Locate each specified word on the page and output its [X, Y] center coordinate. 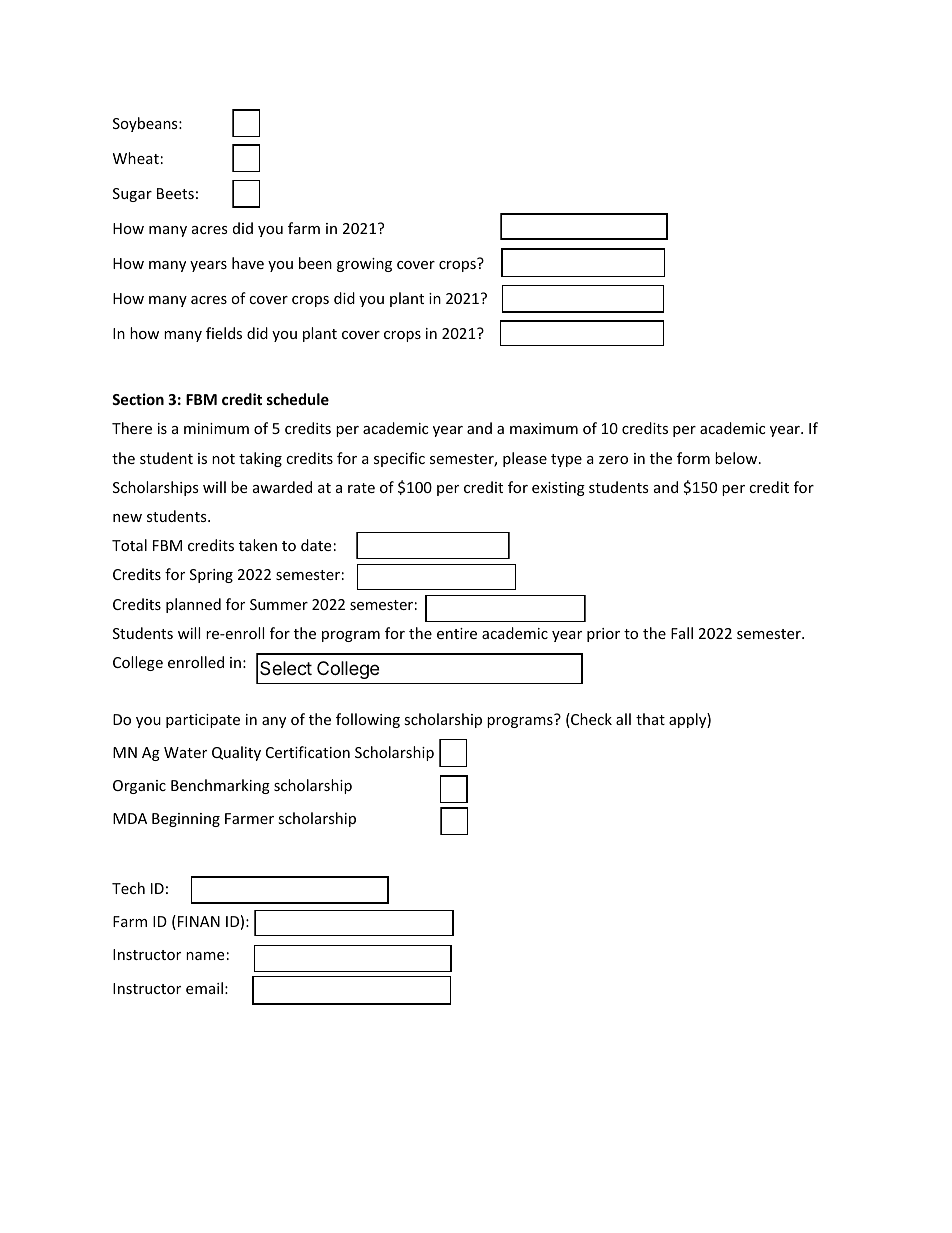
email [204, 988]
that [650, 719]
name [205, 956]
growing [364, 265]
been [315, 263]
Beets [175, 193]
